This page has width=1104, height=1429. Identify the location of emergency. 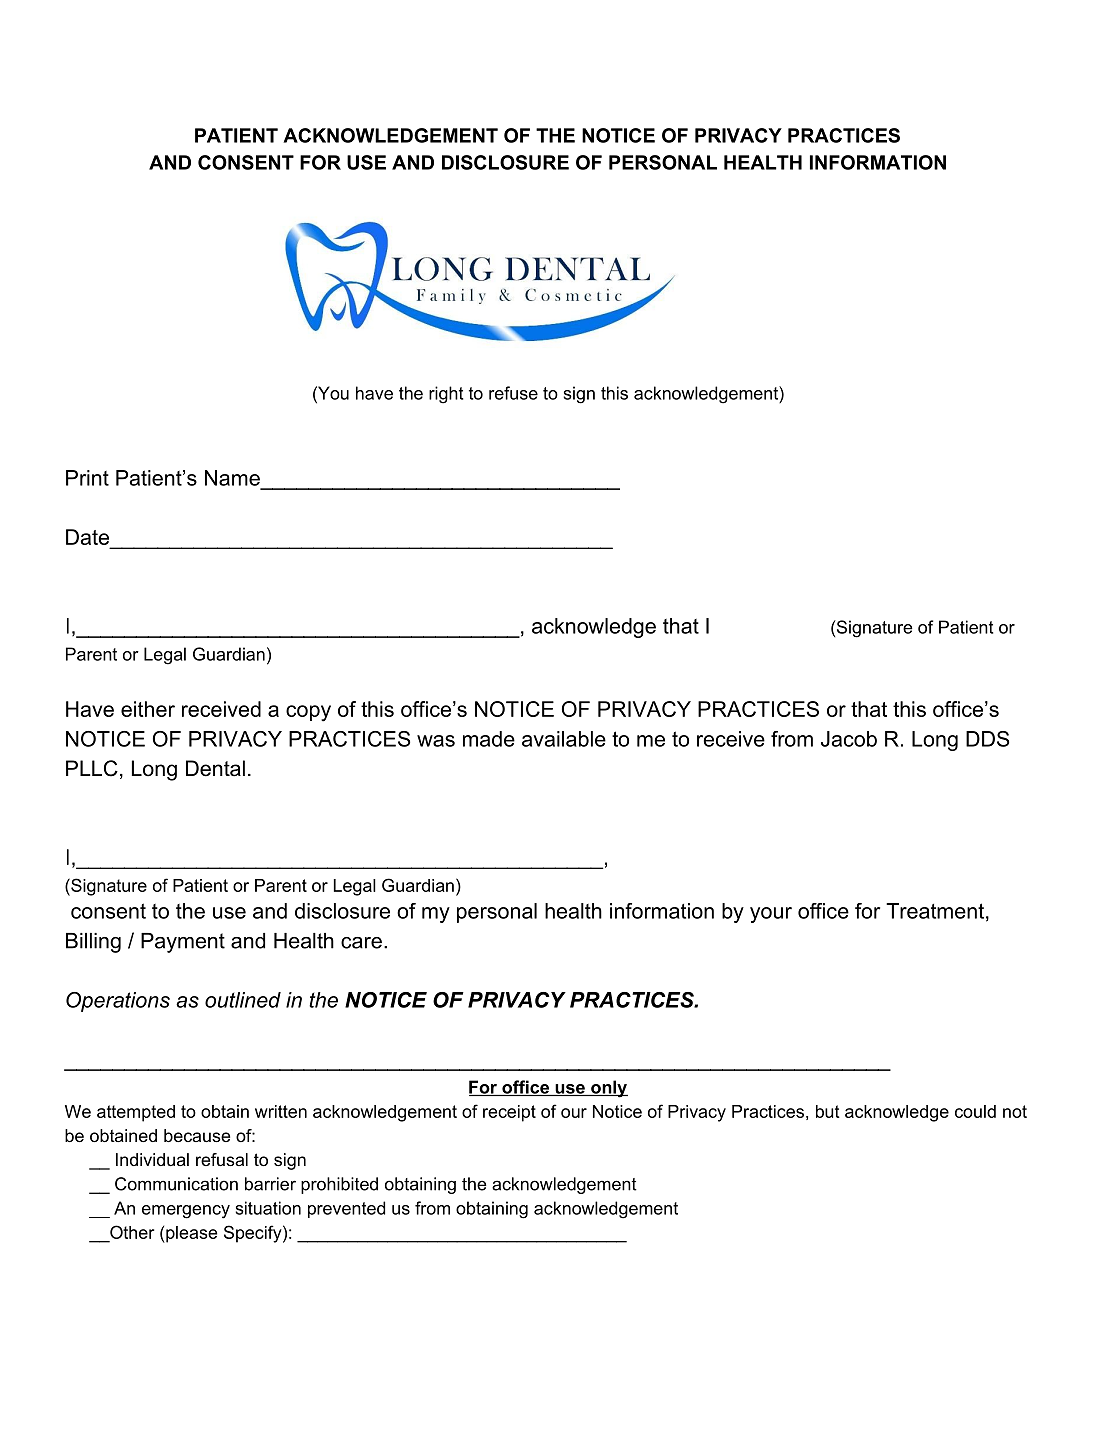
(186, 1212).
